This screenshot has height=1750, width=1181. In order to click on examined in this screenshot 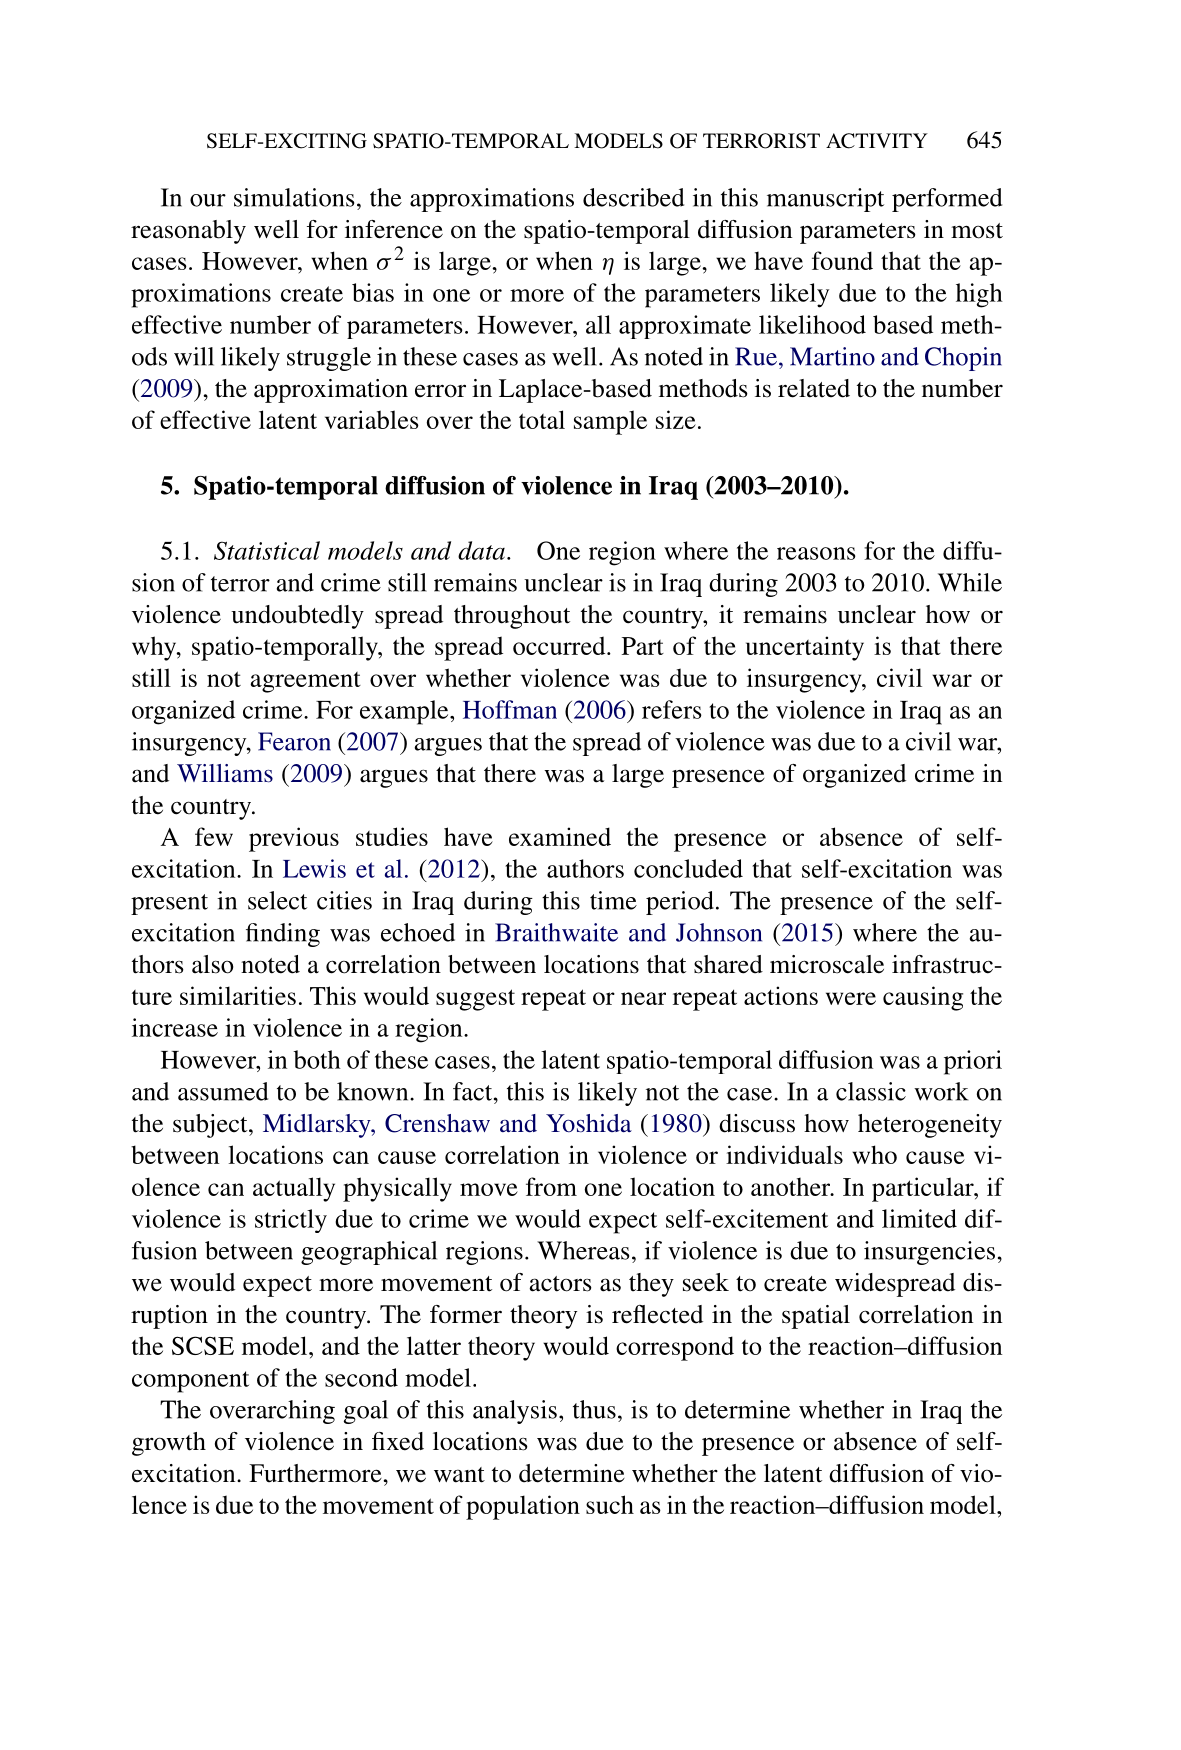, I will do `click(560, 836)`.
